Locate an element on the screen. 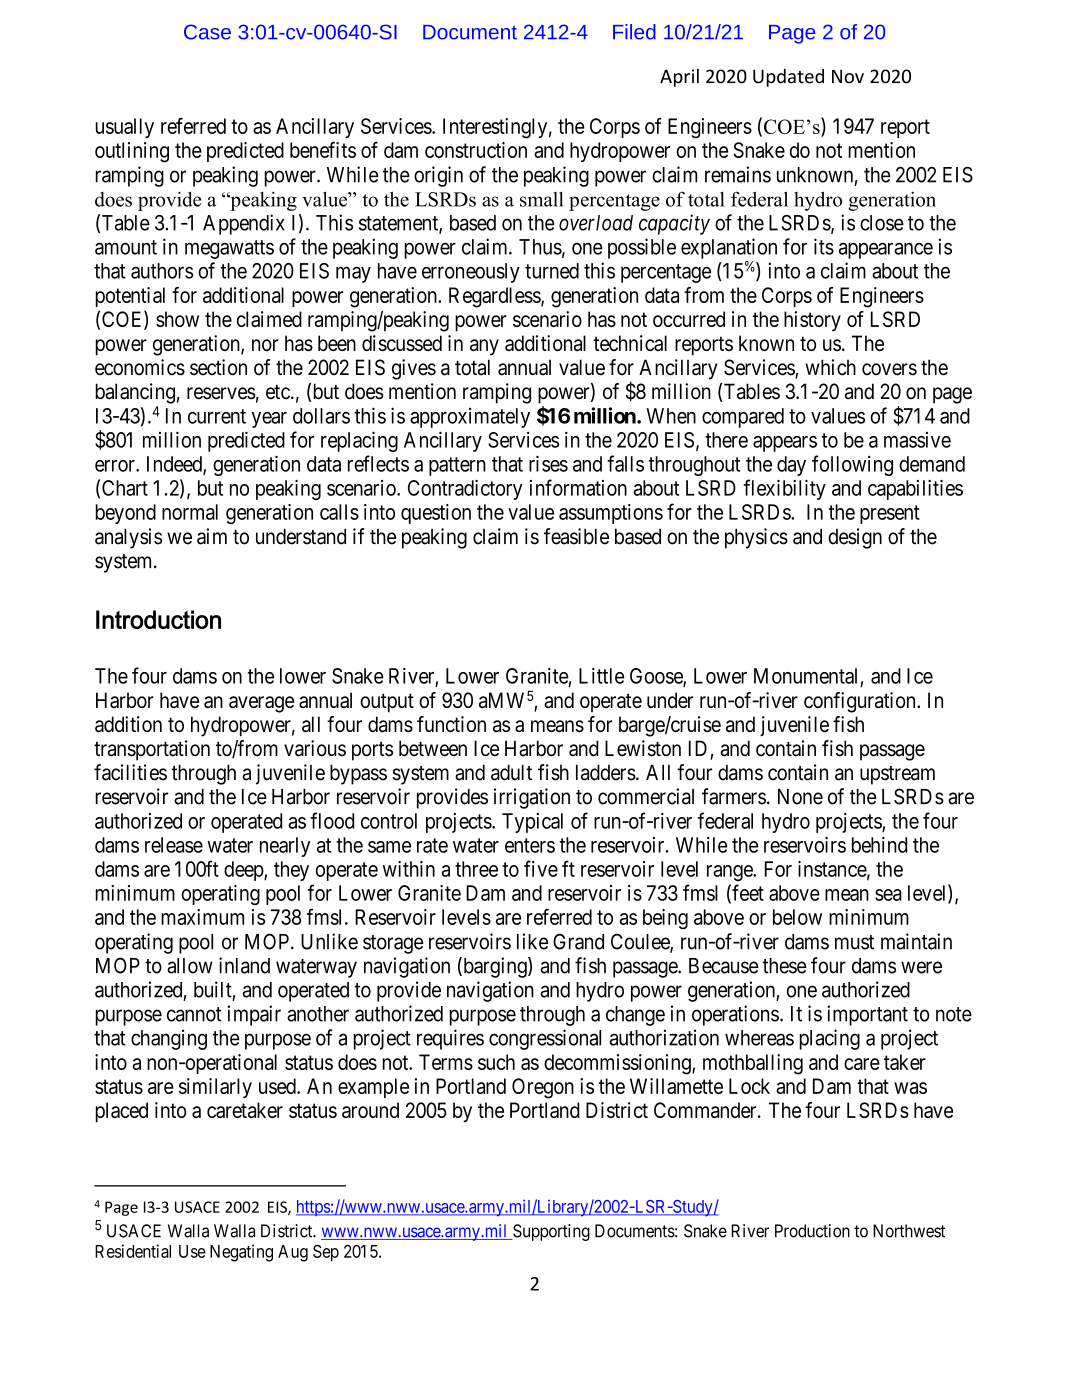  show is located at coordinates (177, 319).
